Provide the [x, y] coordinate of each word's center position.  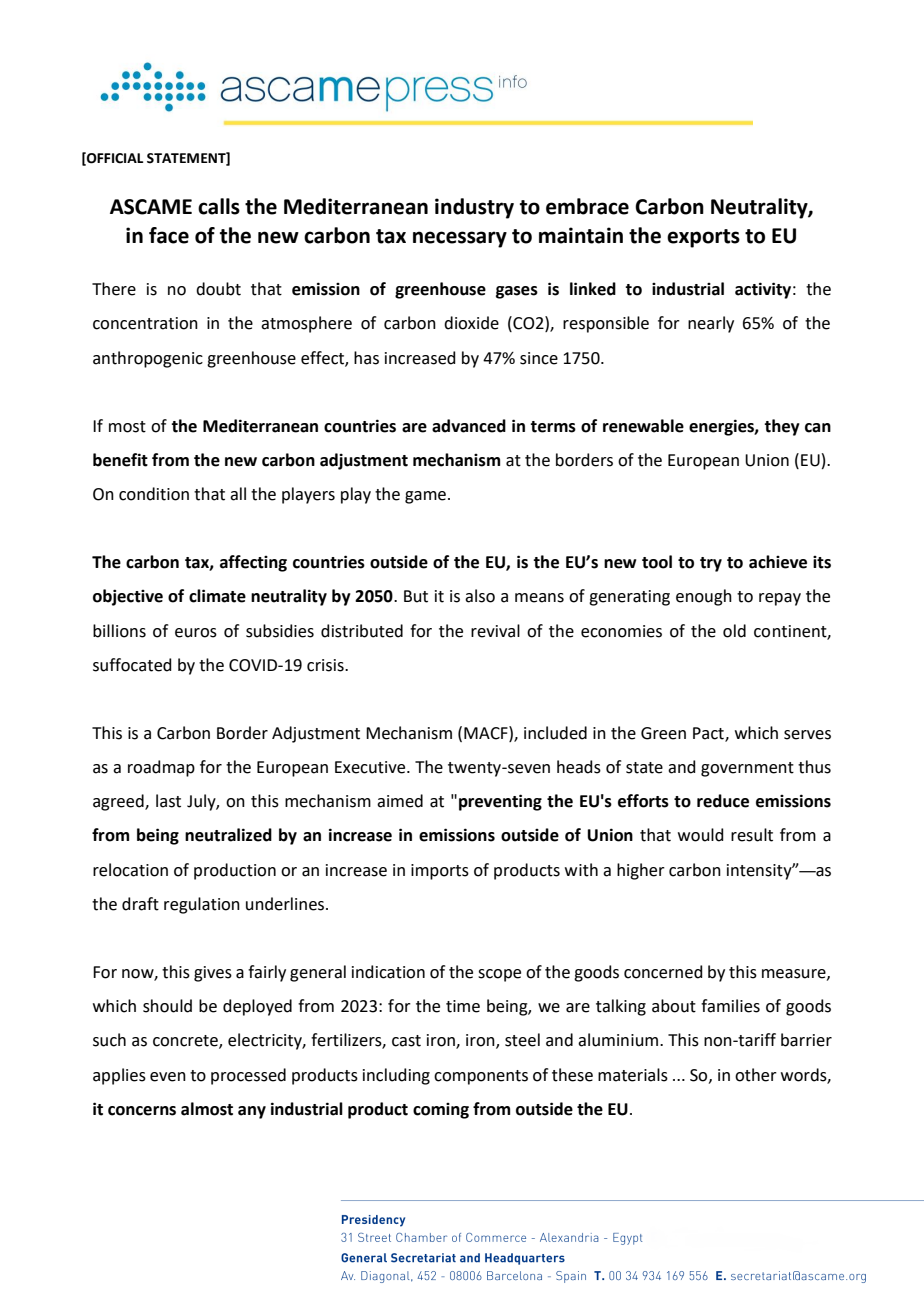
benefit [120, 460]
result [752, 835]
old [734, 631]
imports [440, 872]
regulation [202, 905]
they [782, 427]
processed [248, 1076]
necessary [460, 239]
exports [703, 238]
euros [196, 633]
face [169, 235]
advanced [469, 426]
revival [495, 631]
